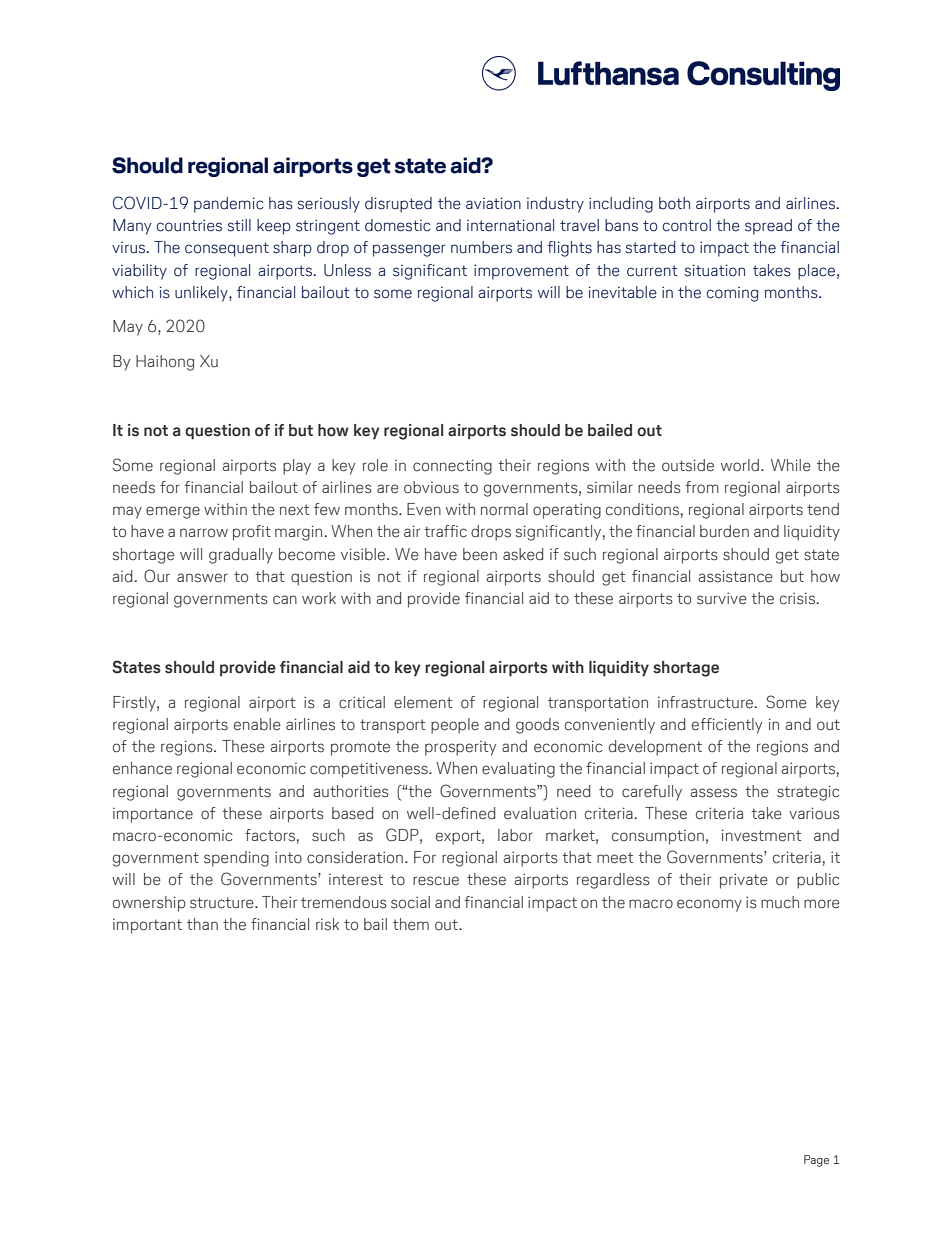 The image size is (952, 1233). I want to click on enable, so click(257, 724).
